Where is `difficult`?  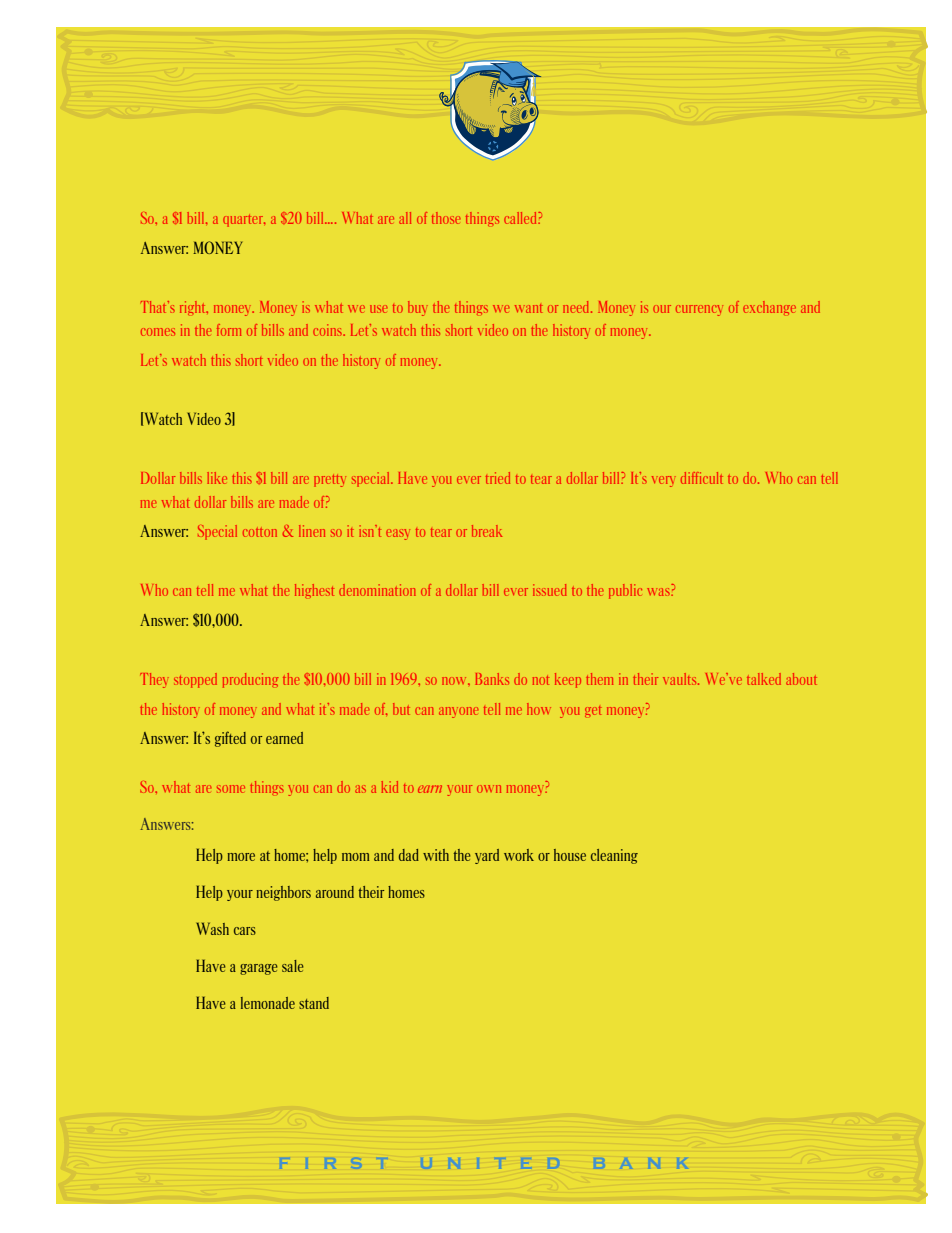
difficult is located at coordinates (702, 478).
